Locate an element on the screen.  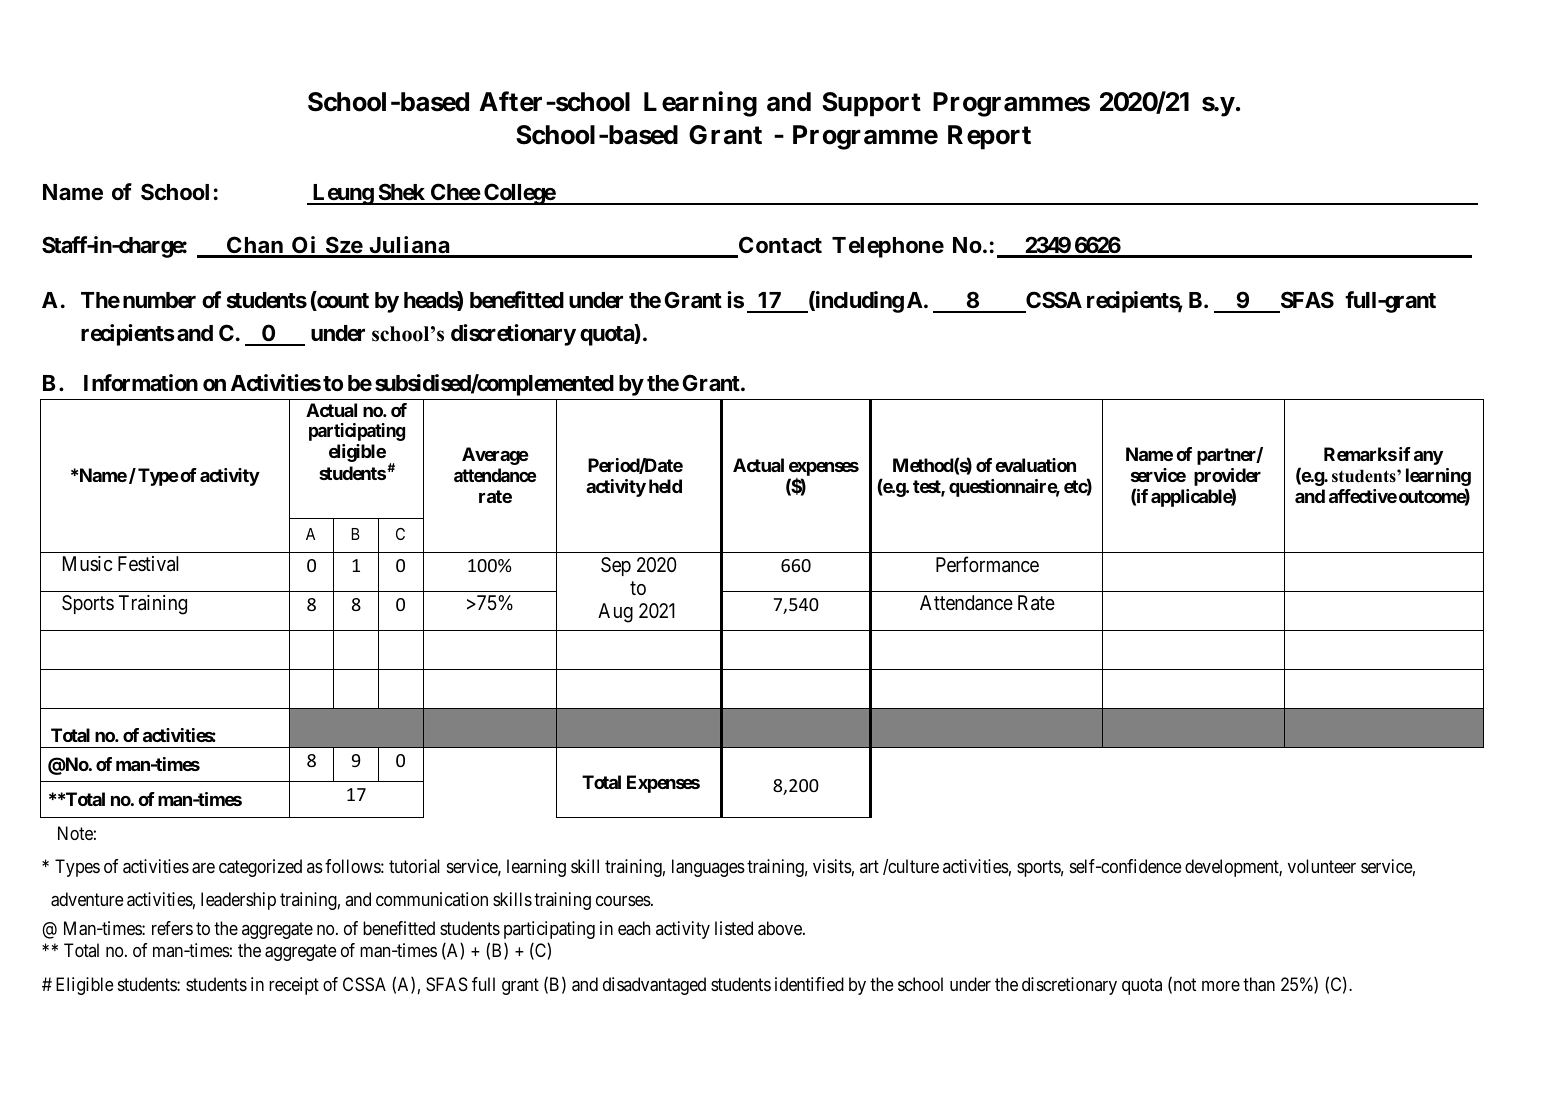
categorized is located at coordinates (260, 868).
